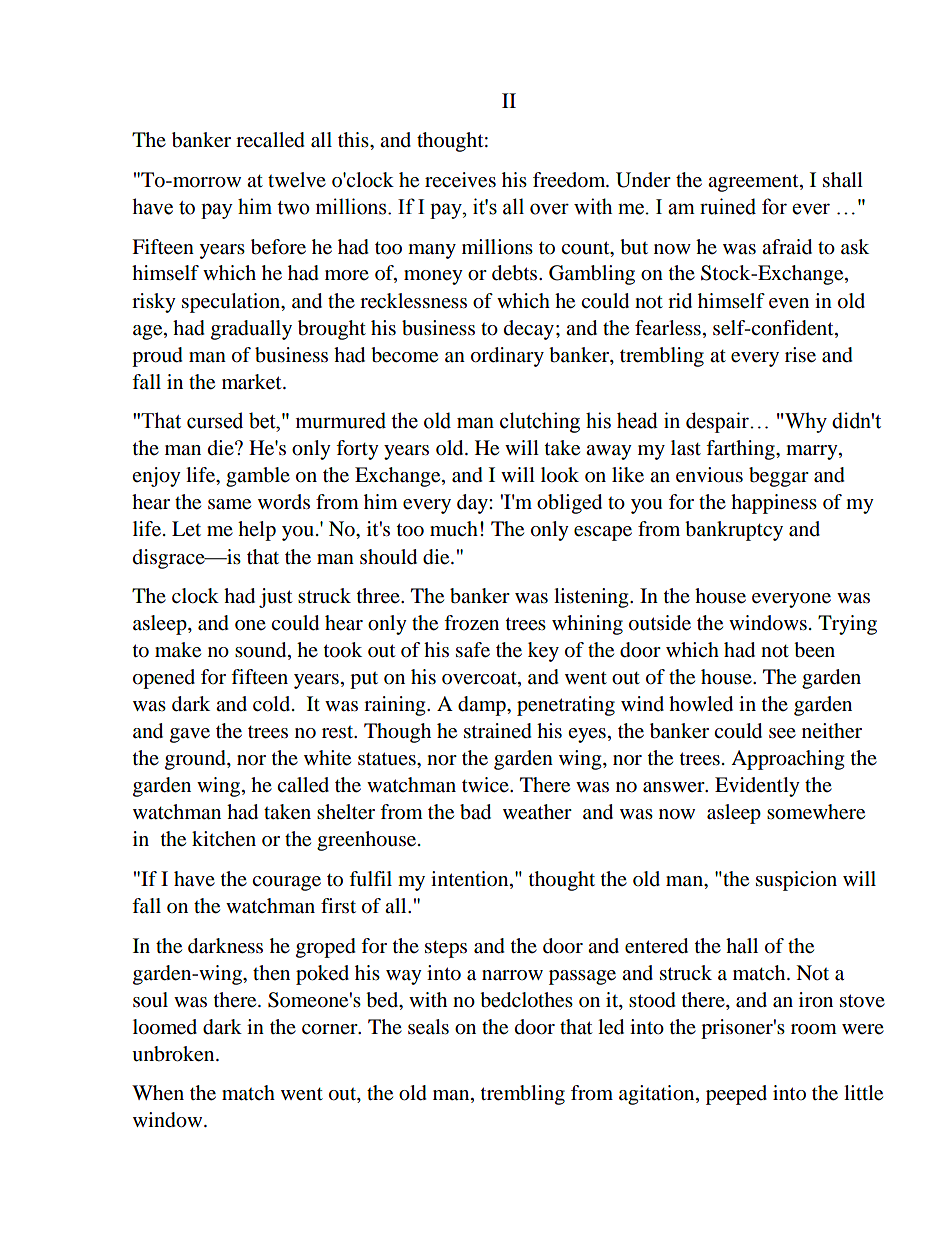 The image size is (952, 1233). I want to click on beggar, so click(779, 477).
